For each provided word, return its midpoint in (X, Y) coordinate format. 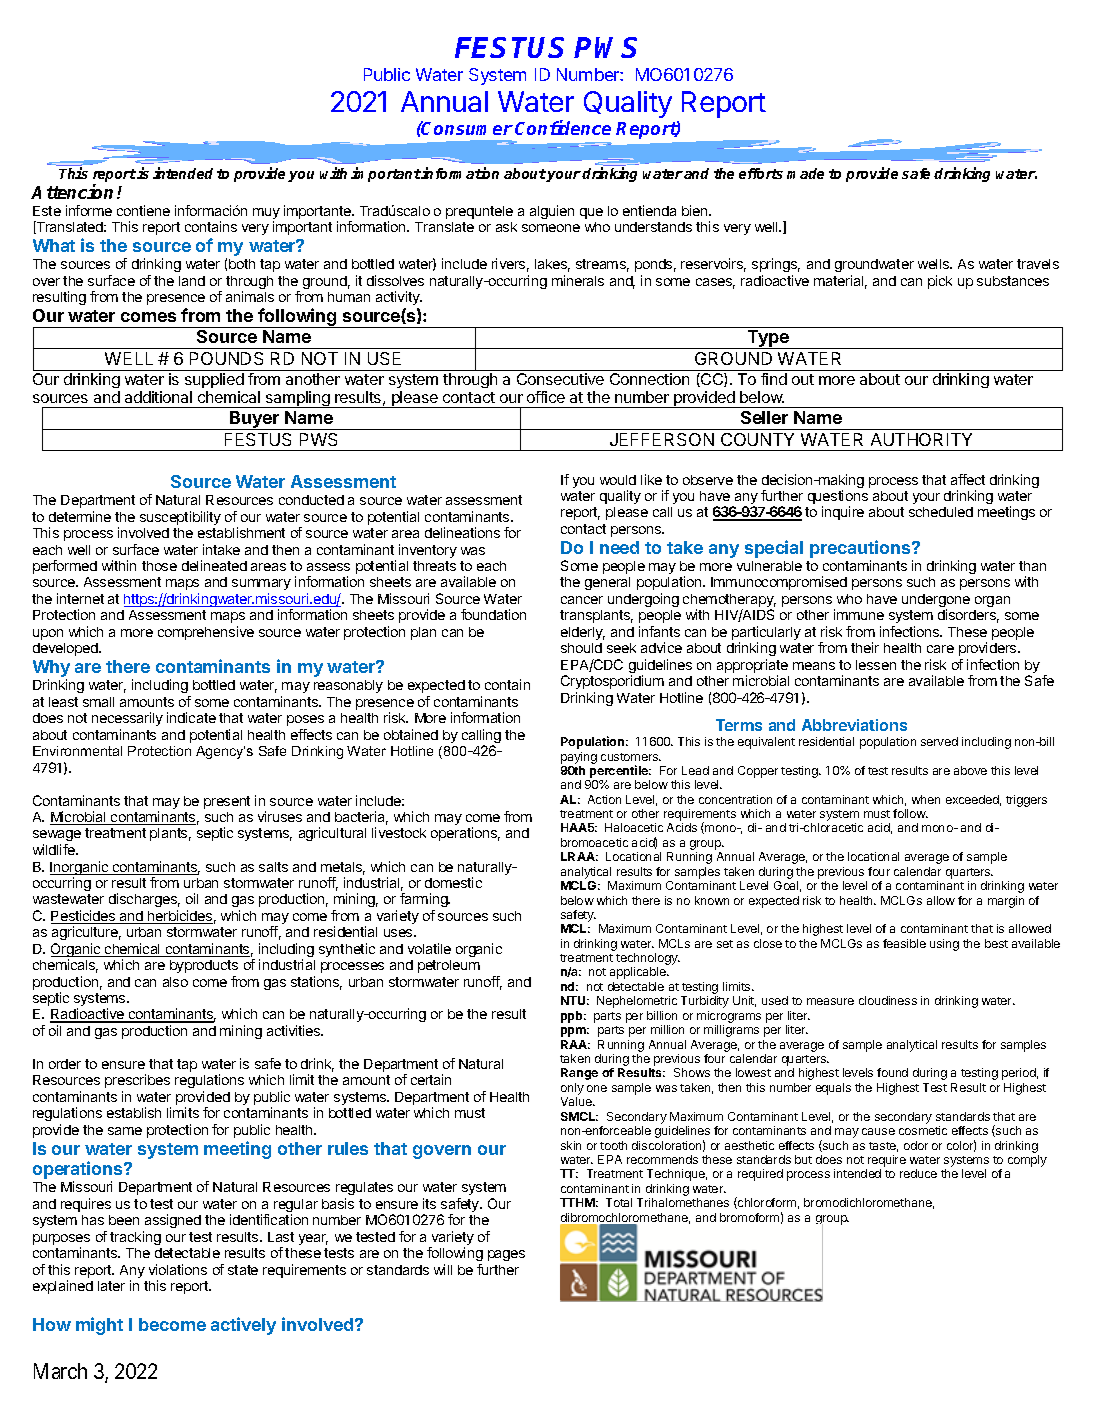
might (99, 1326)
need (619, 547)
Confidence (563, 127)
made (805, 173)
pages (506, 1255)
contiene (143, 210)
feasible (904, 943)
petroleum (449, 966)
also (175, 982)
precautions (861, 549)
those (159, 566)
